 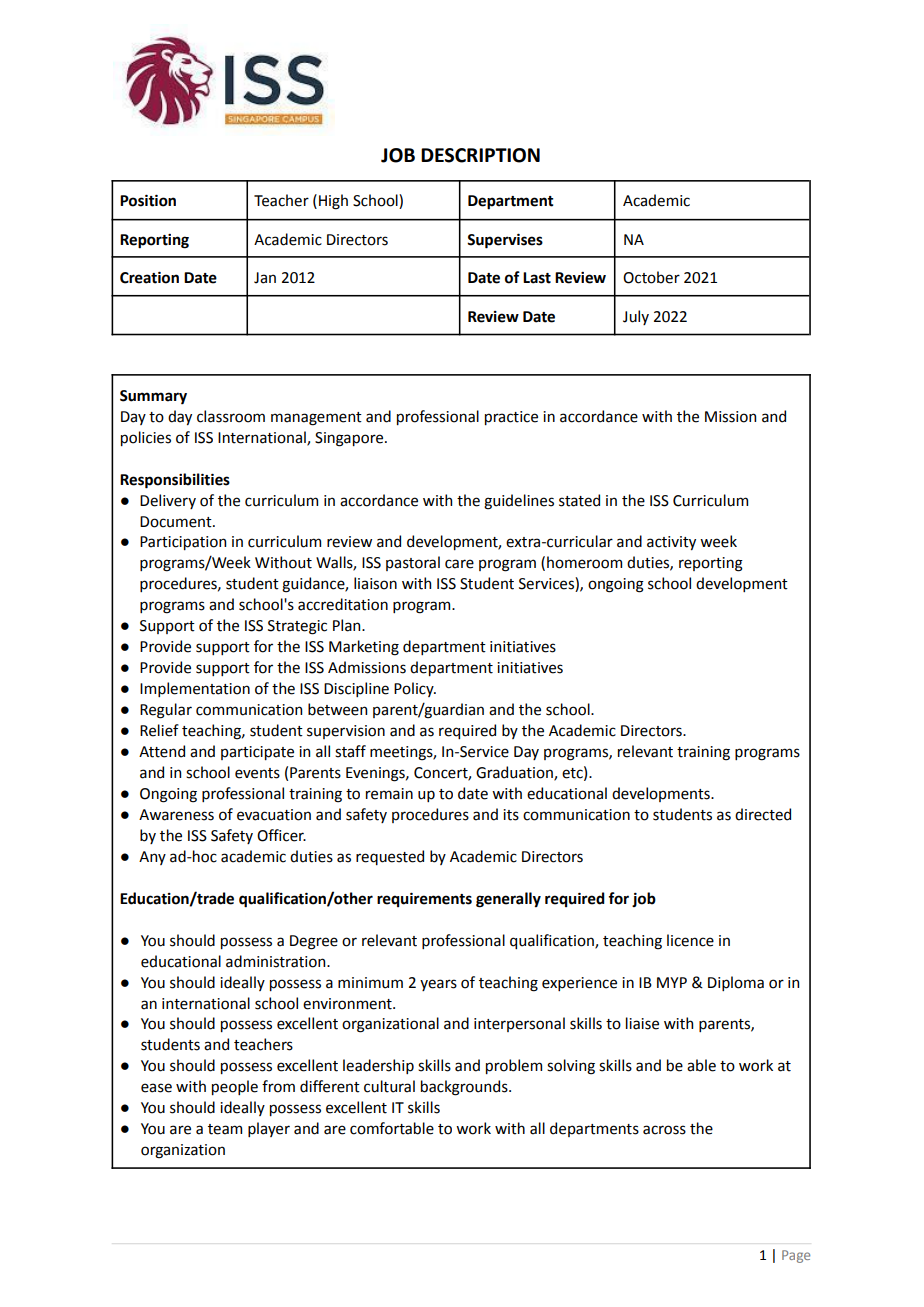 What do you see at coordinates (148, 200) in the page?
I see `Position` at bounding box center [148, 200].
